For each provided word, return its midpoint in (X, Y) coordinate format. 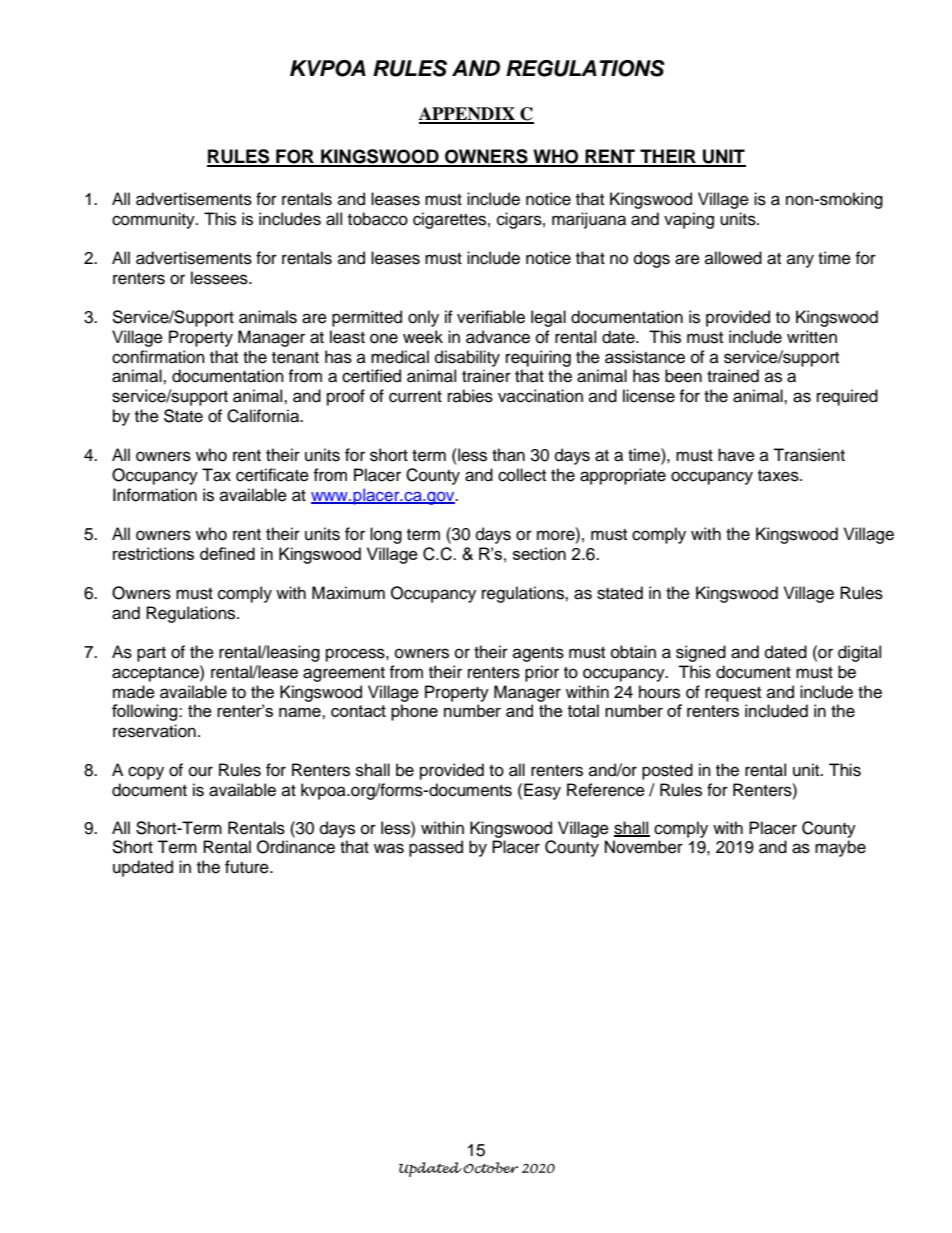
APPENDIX (468, 115)
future (248, 867)
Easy (542, 791)
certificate (272, 475)
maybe (840, 848)
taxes (779, 476)
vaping (689, 220)
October (490, 1168)
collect (522, 475)
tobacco (378, 219)
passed (436, 848)
